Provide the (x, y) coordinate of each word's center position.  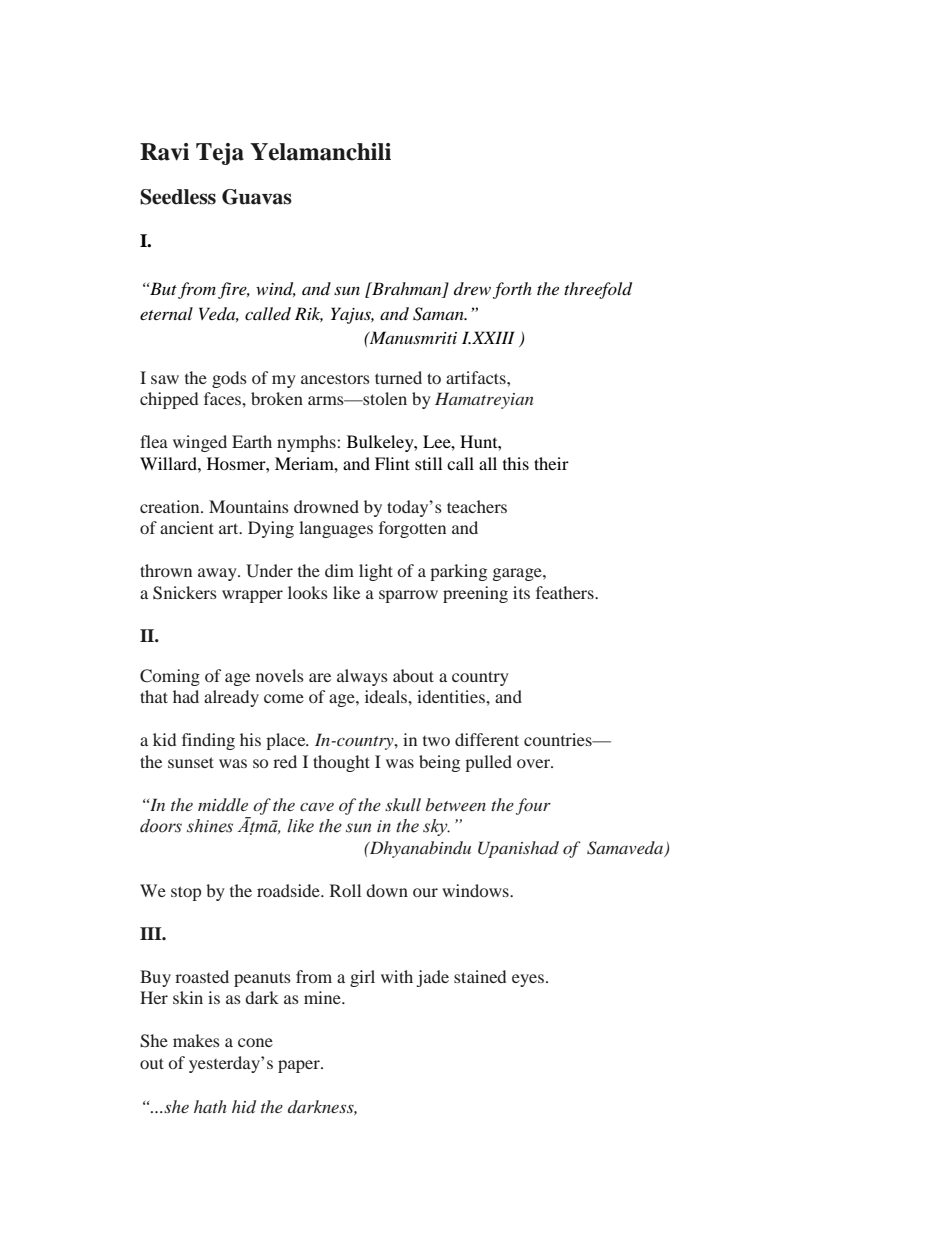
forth (512, 290)
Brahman (407, 290)
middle (223, 804)
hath (210, 1106)
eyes (529, 980)
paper (300, 1066)
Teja (220, 154)
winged (200, 443)
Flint (392, 463)
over (534, 763)
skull (403, 804)
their (551, 463)
